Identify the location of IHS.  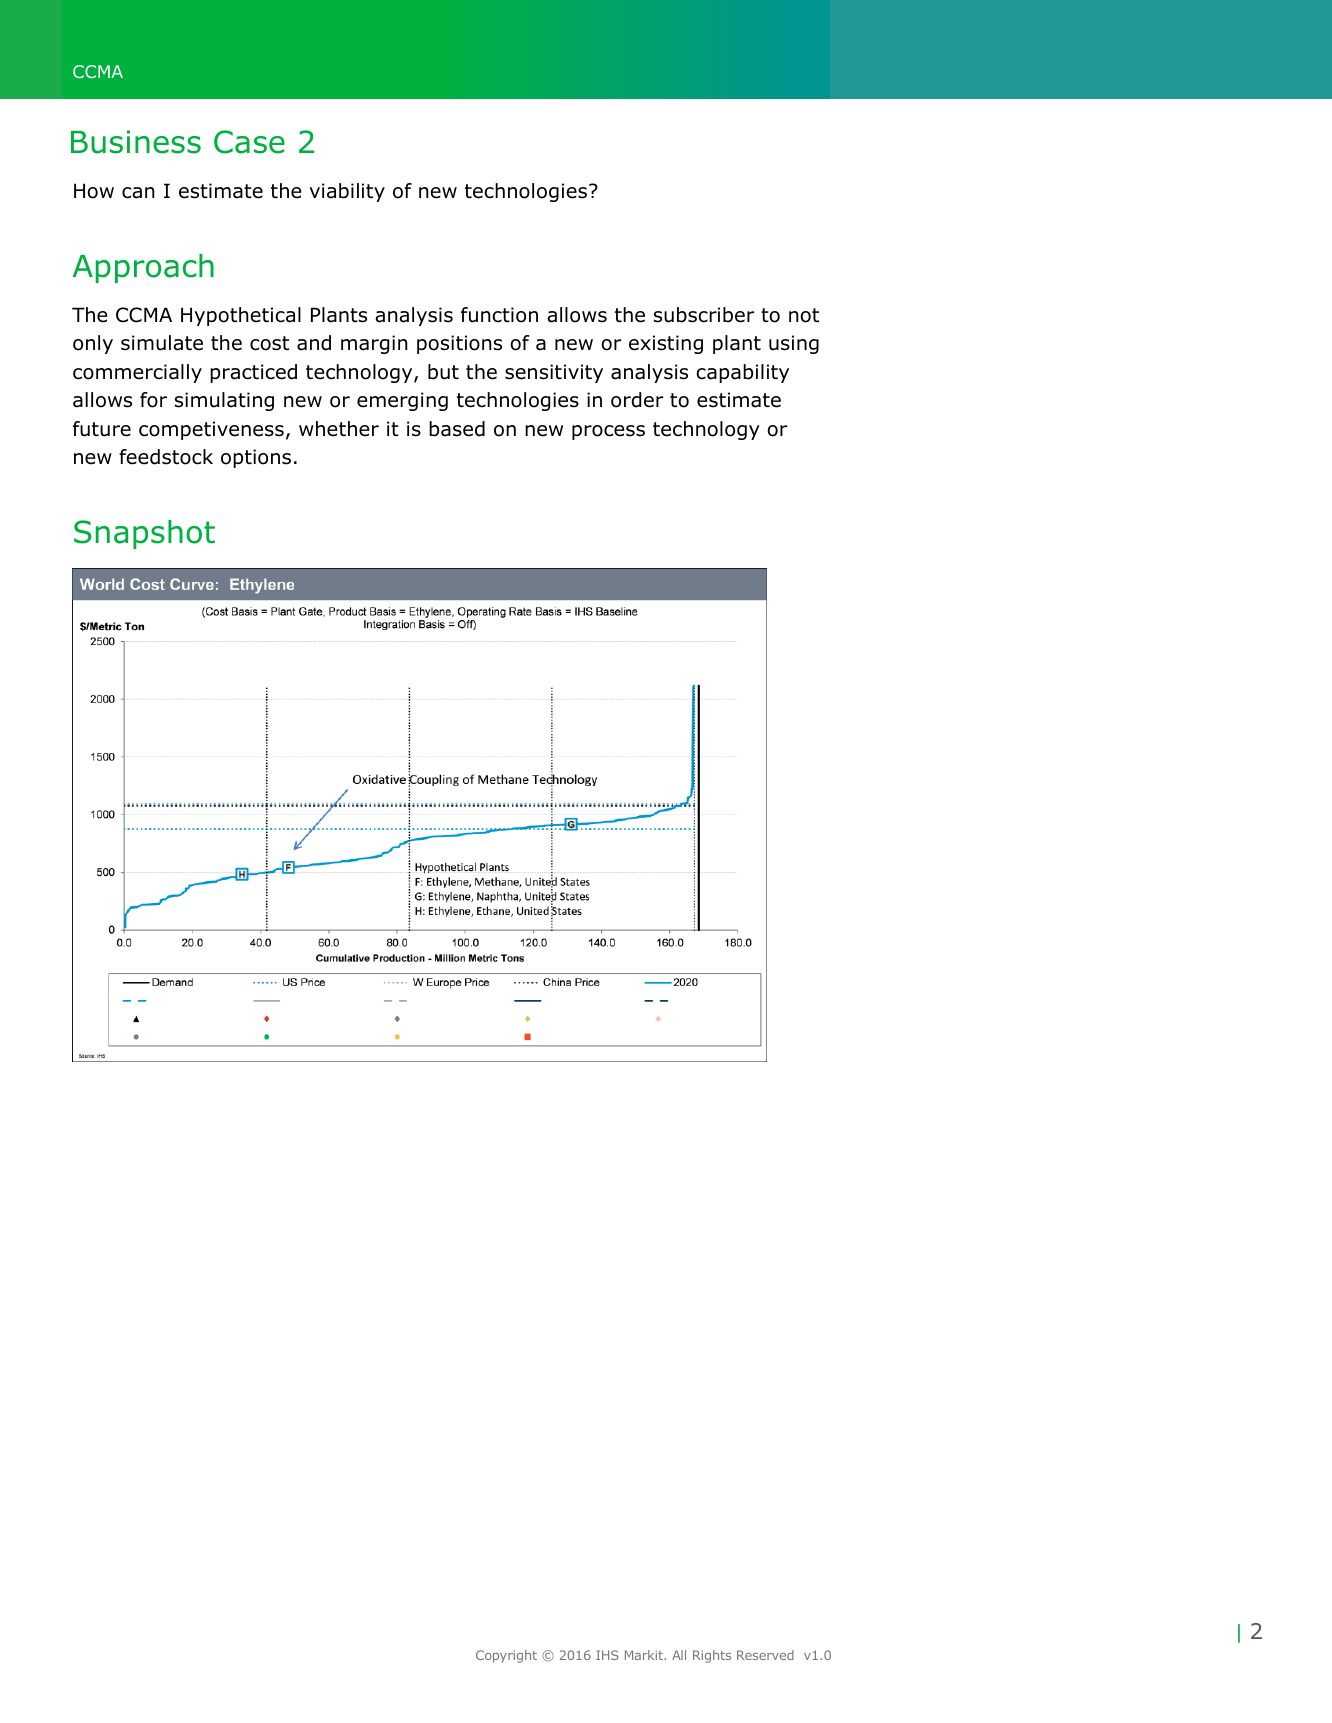
(607, 1655).
